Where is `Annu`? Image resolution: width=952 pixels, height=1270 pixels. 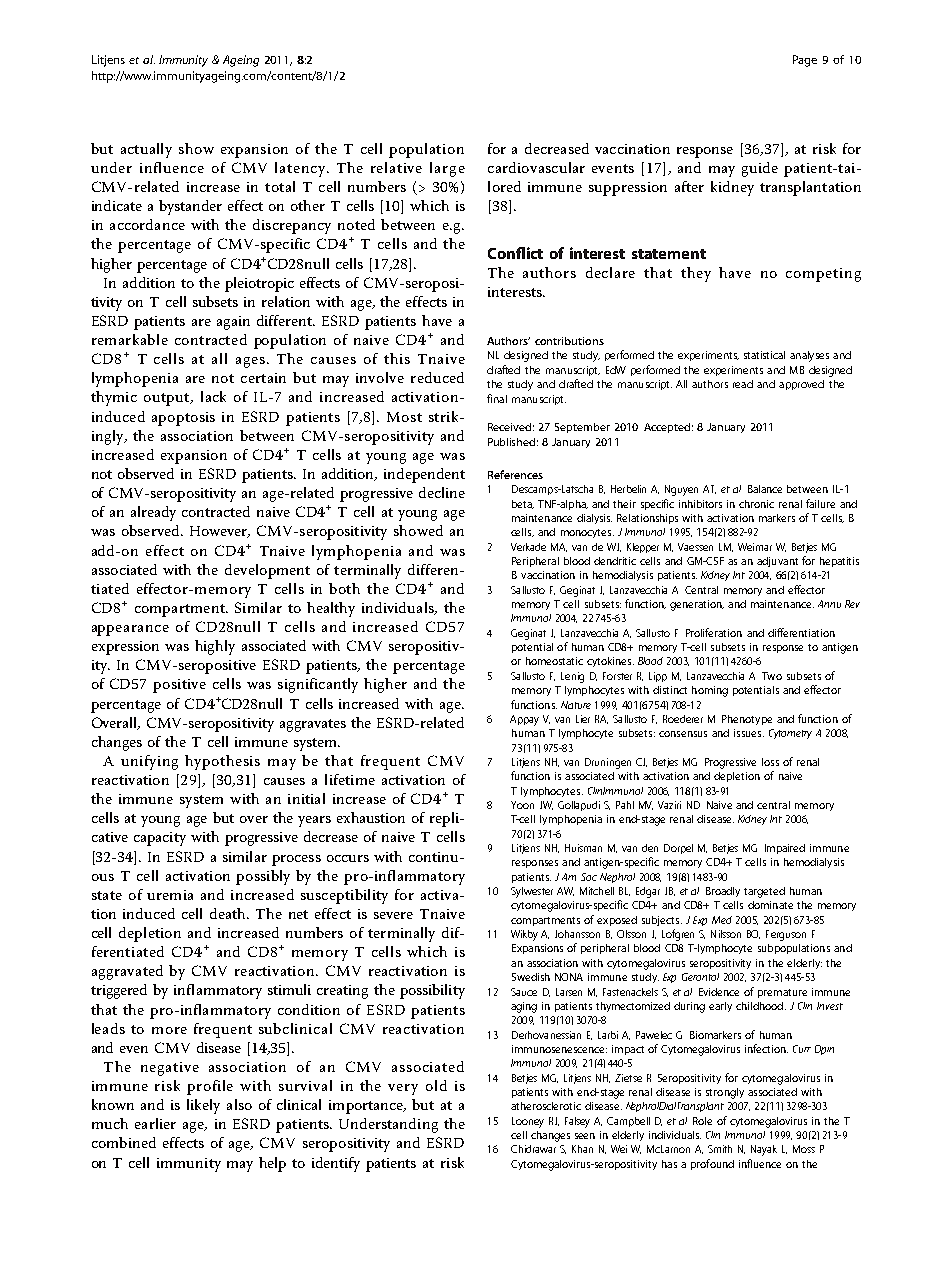
Annu is located at coordinates (829, 604).
